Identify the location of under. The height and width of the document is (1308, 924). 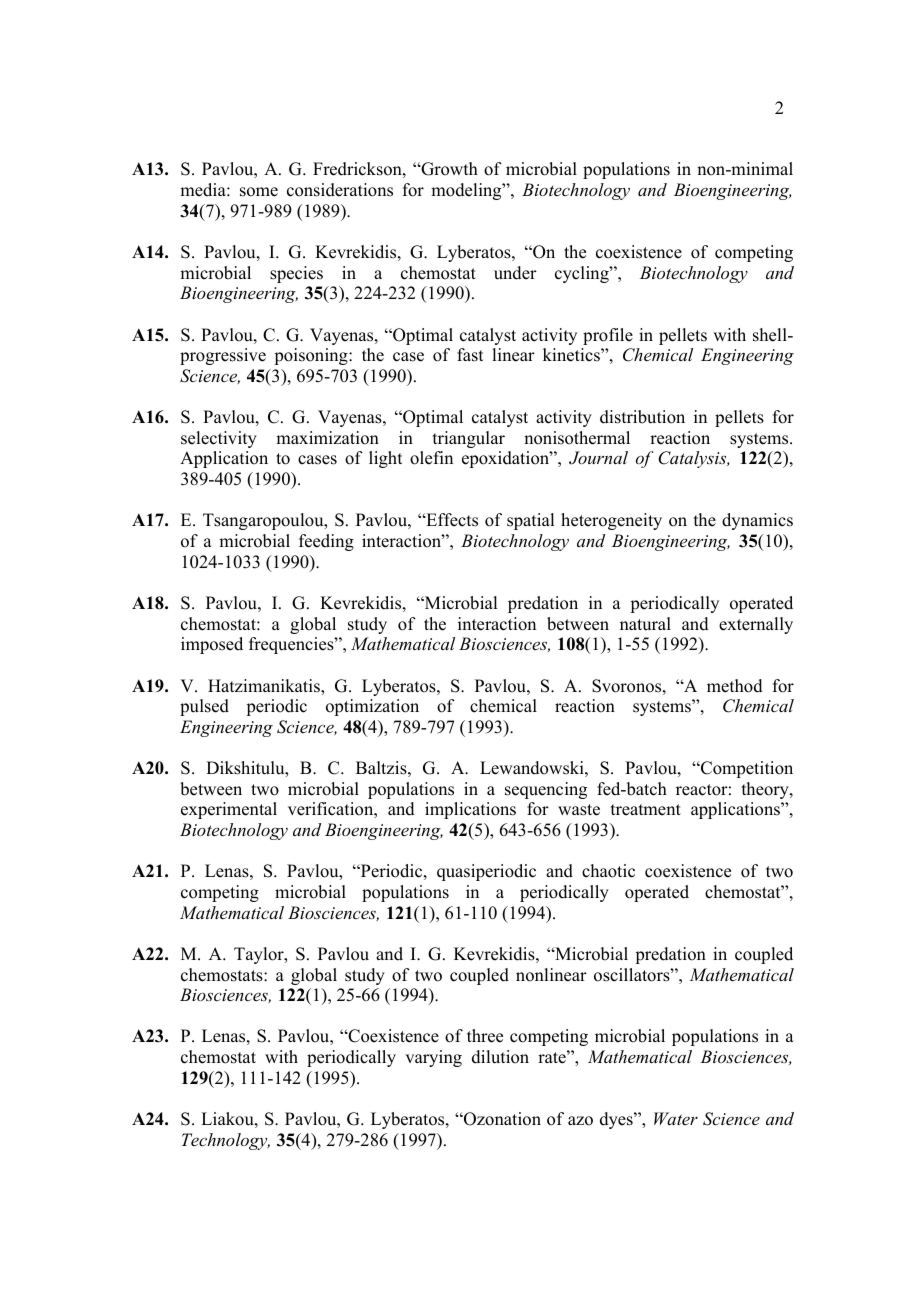
(515, 273).
